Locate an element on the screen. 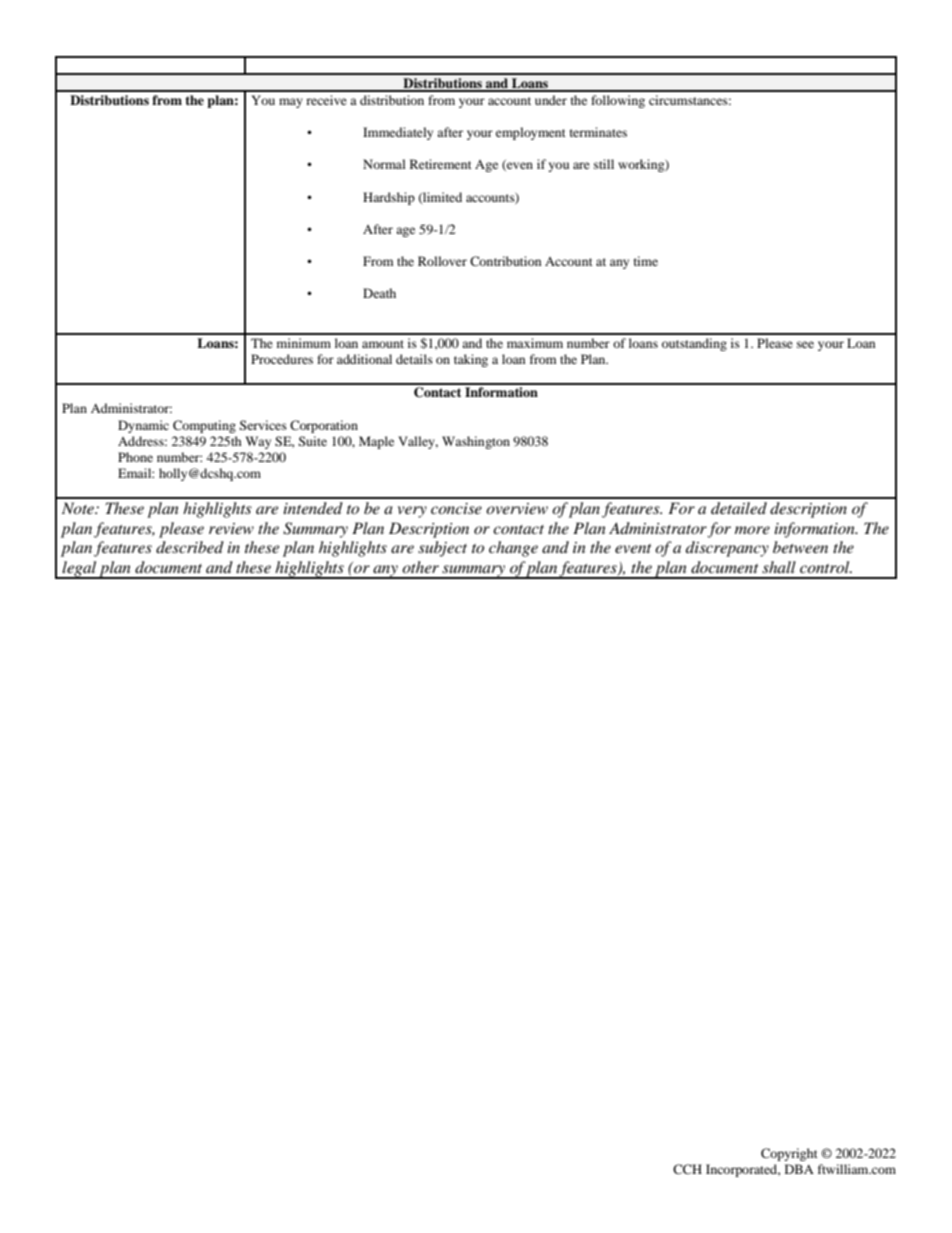 The image size is (952, 1233). may is located at coordinates (291, 103).
